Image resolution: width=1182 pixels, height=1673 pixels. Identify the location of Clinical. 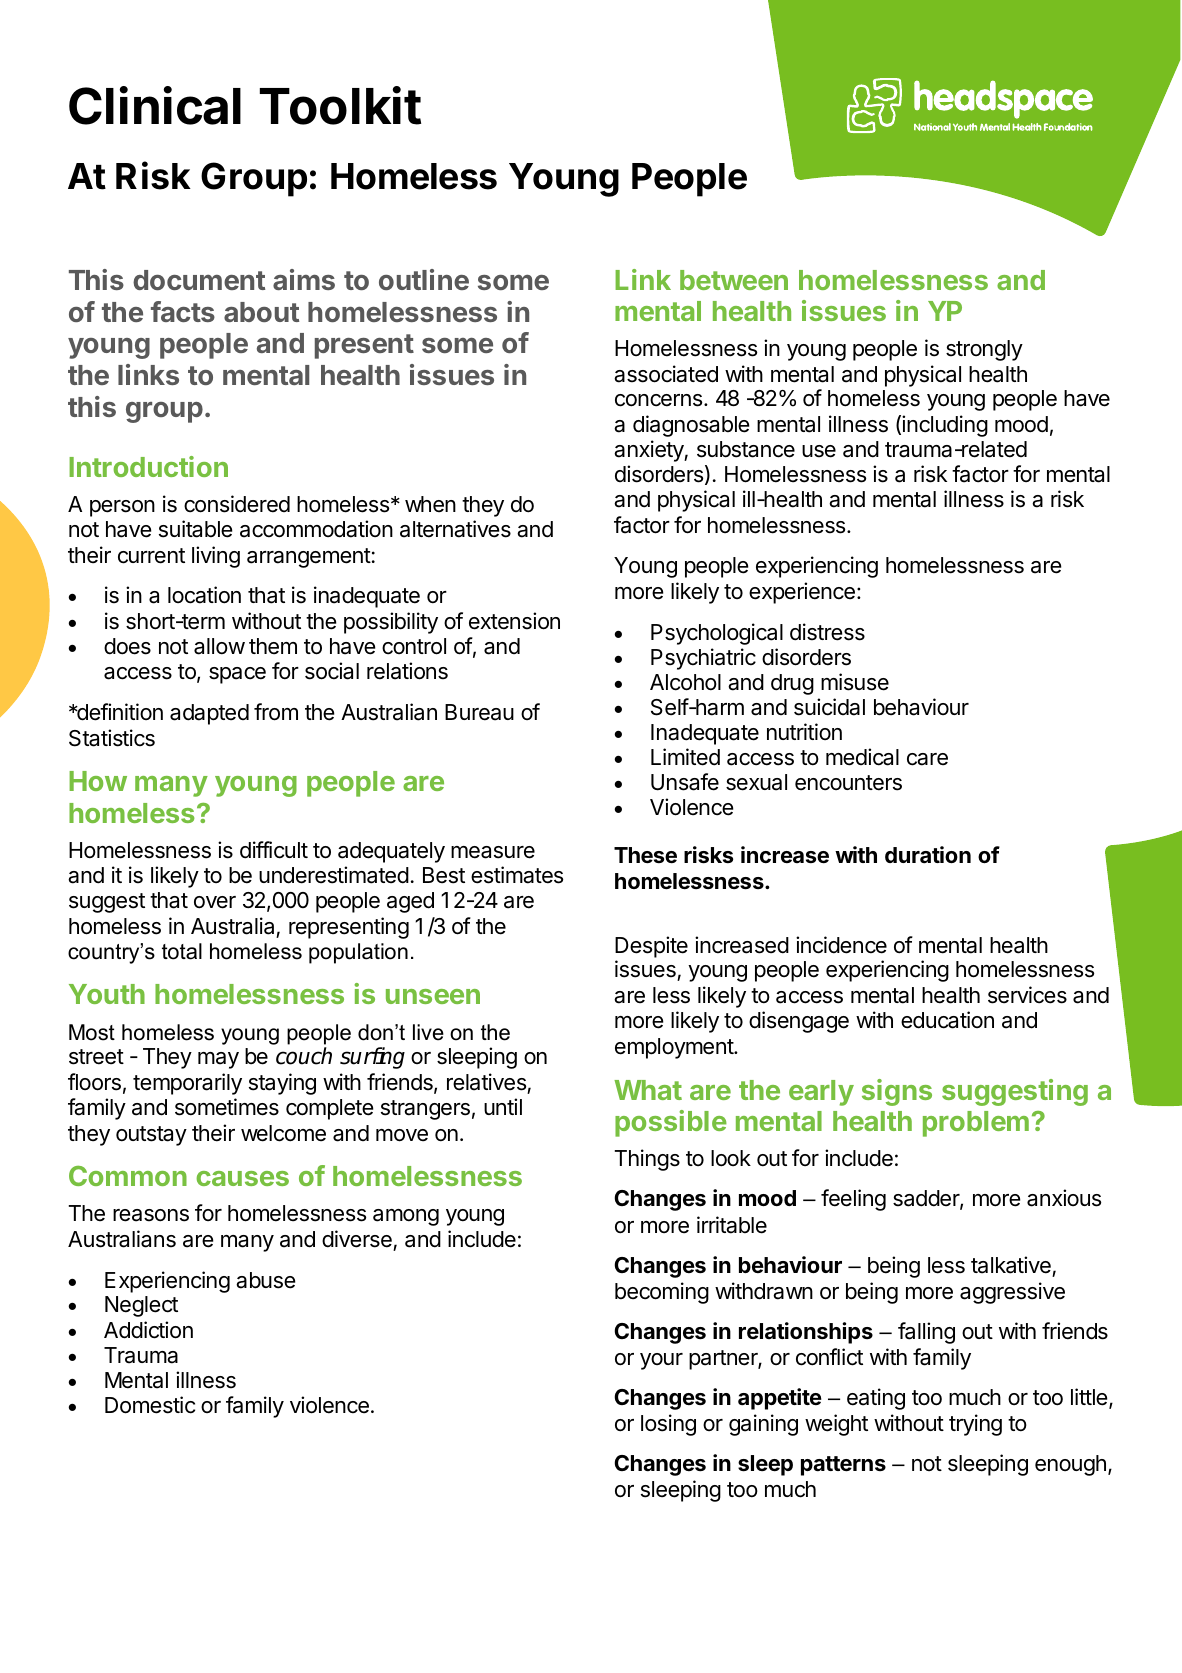
(155, 105).
